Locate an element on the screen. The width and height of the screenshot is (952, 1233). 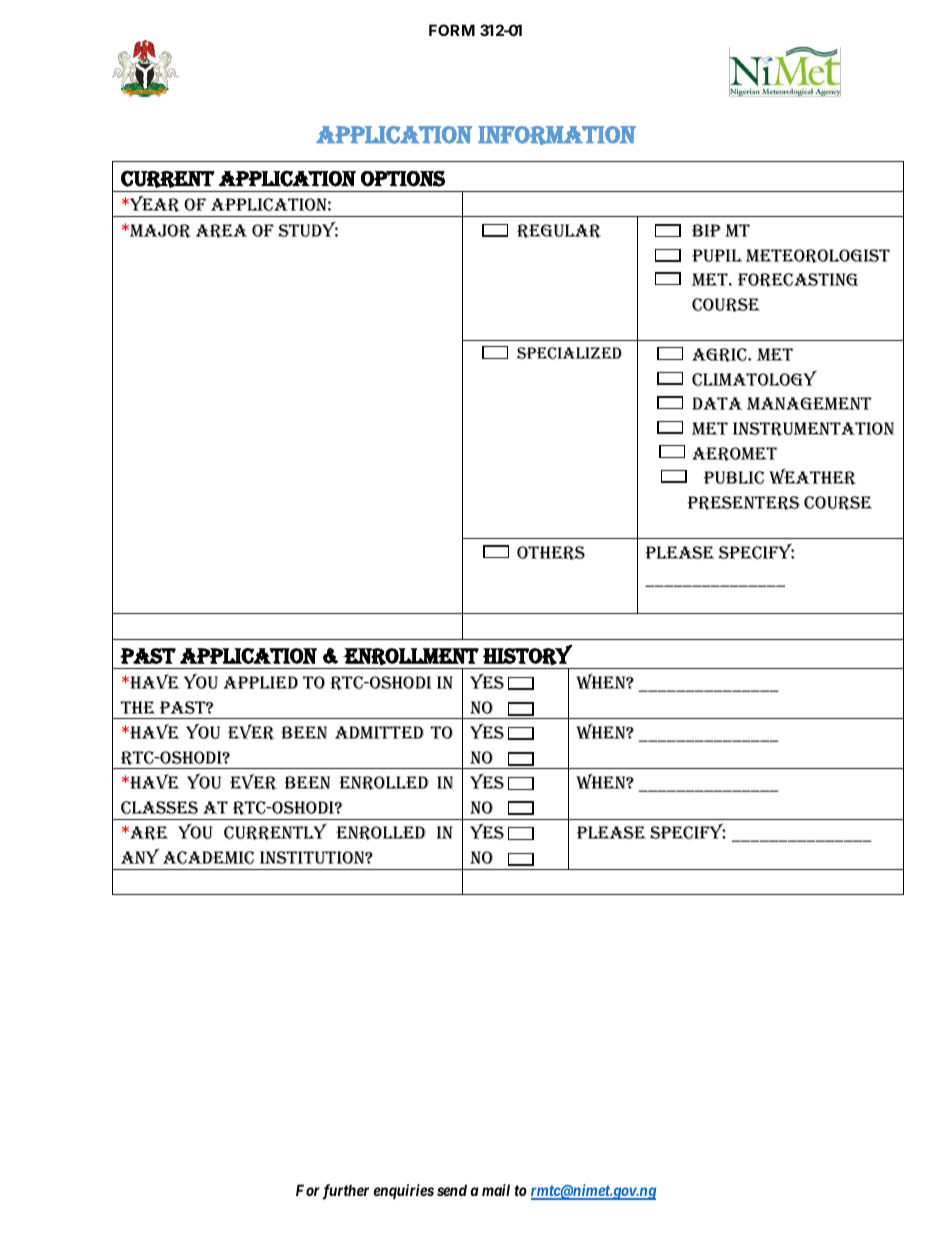
mail is located at coordinates (496, 1190).
